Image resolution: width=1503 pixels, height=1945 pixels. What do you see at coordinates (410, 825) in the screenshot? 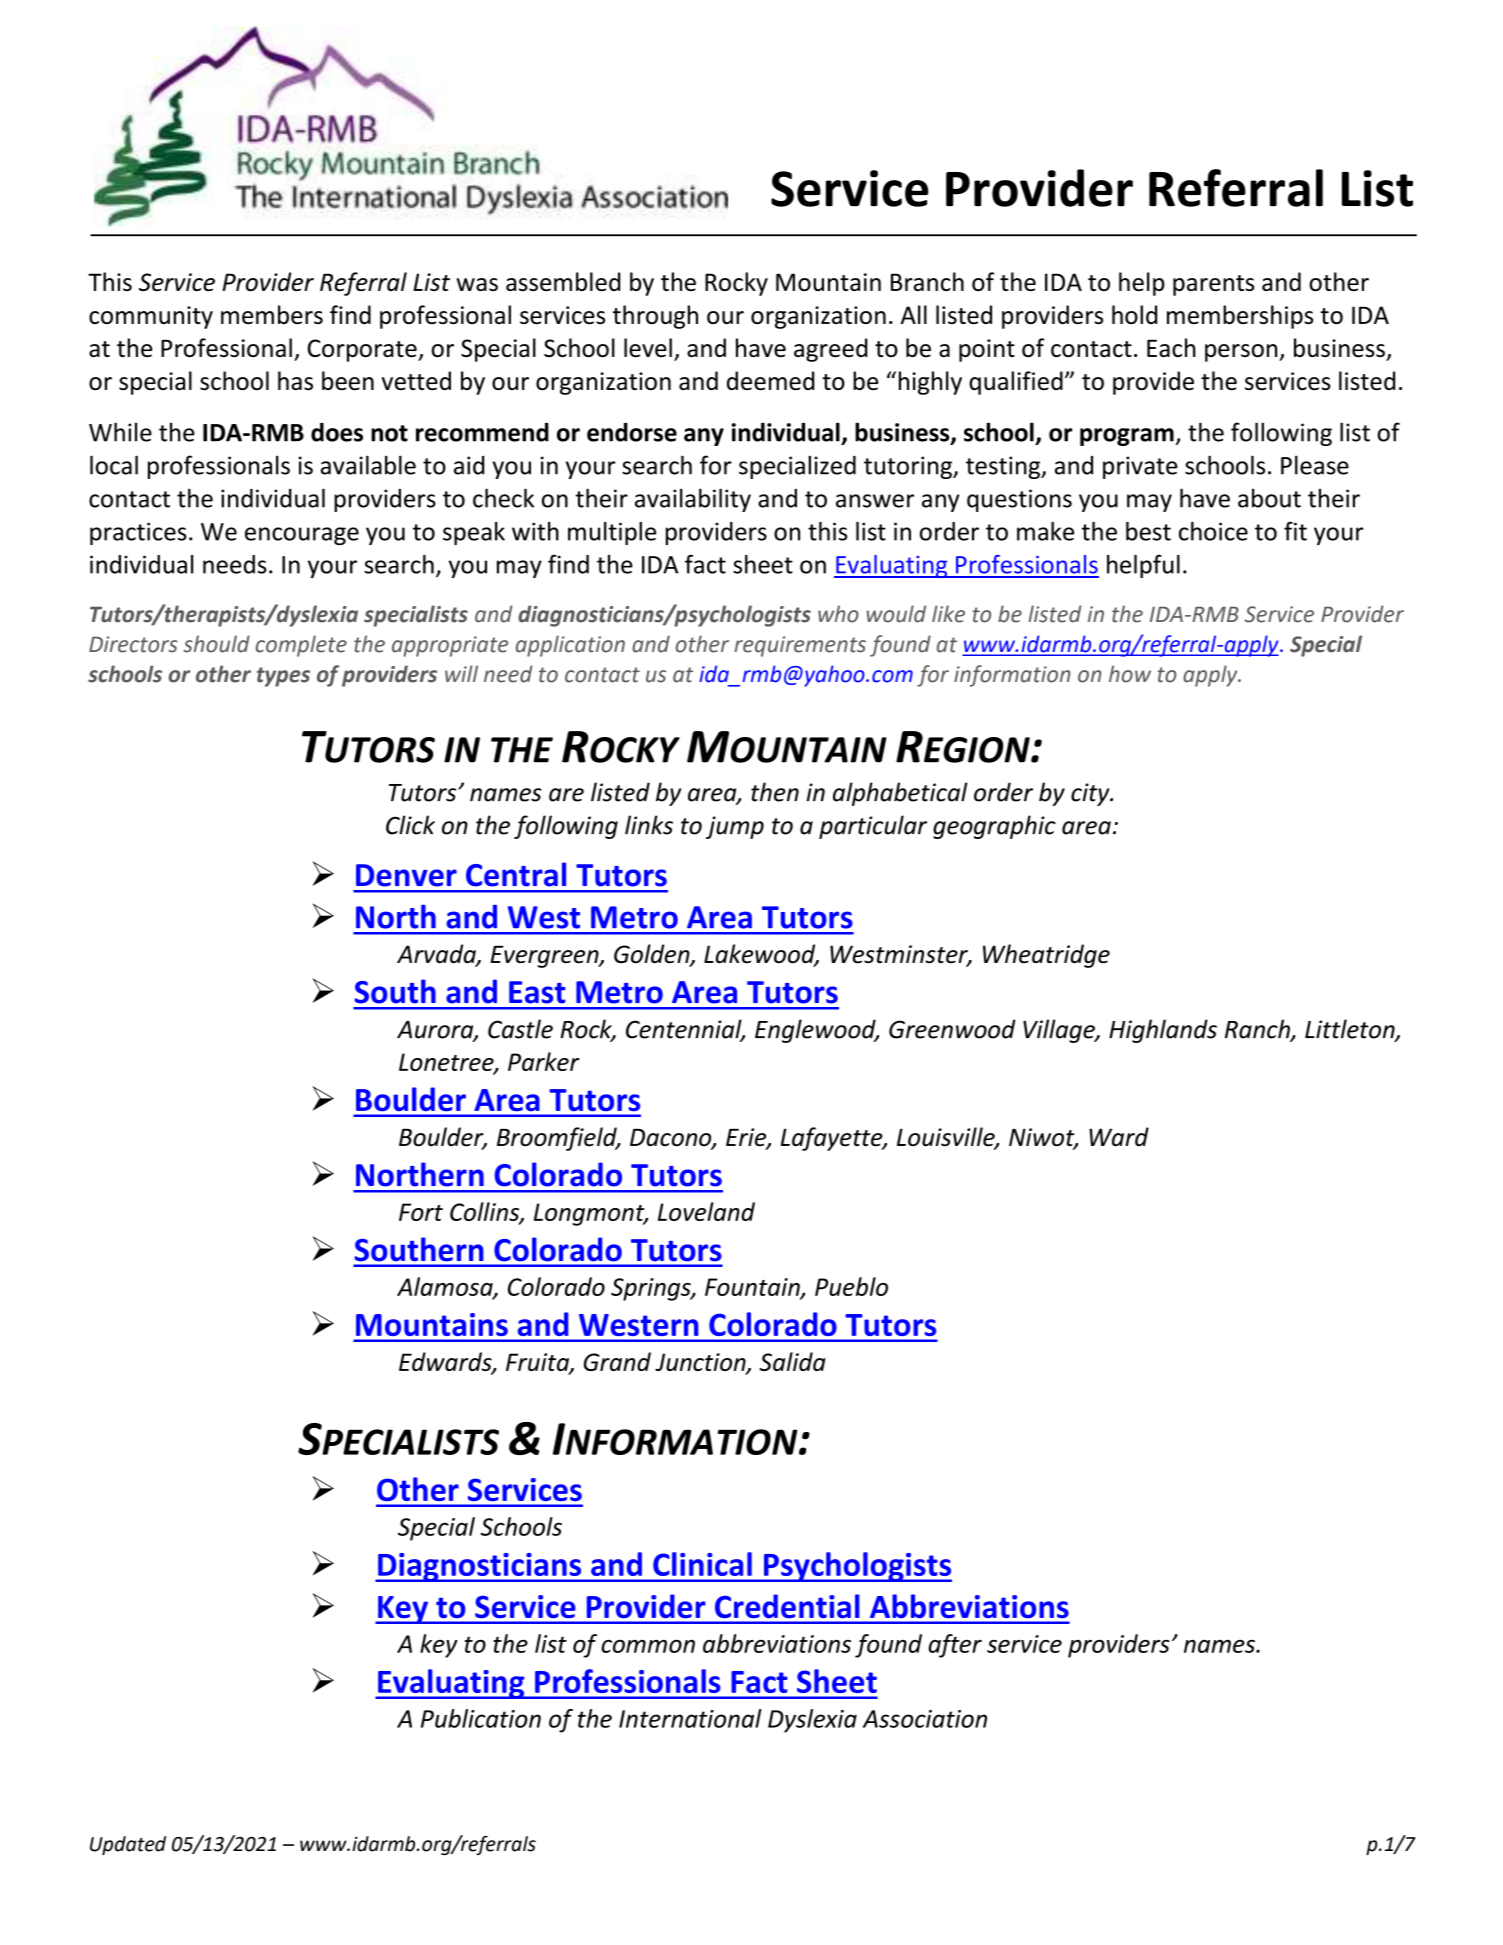
I see `Click` at bounding box center [410, 825].
